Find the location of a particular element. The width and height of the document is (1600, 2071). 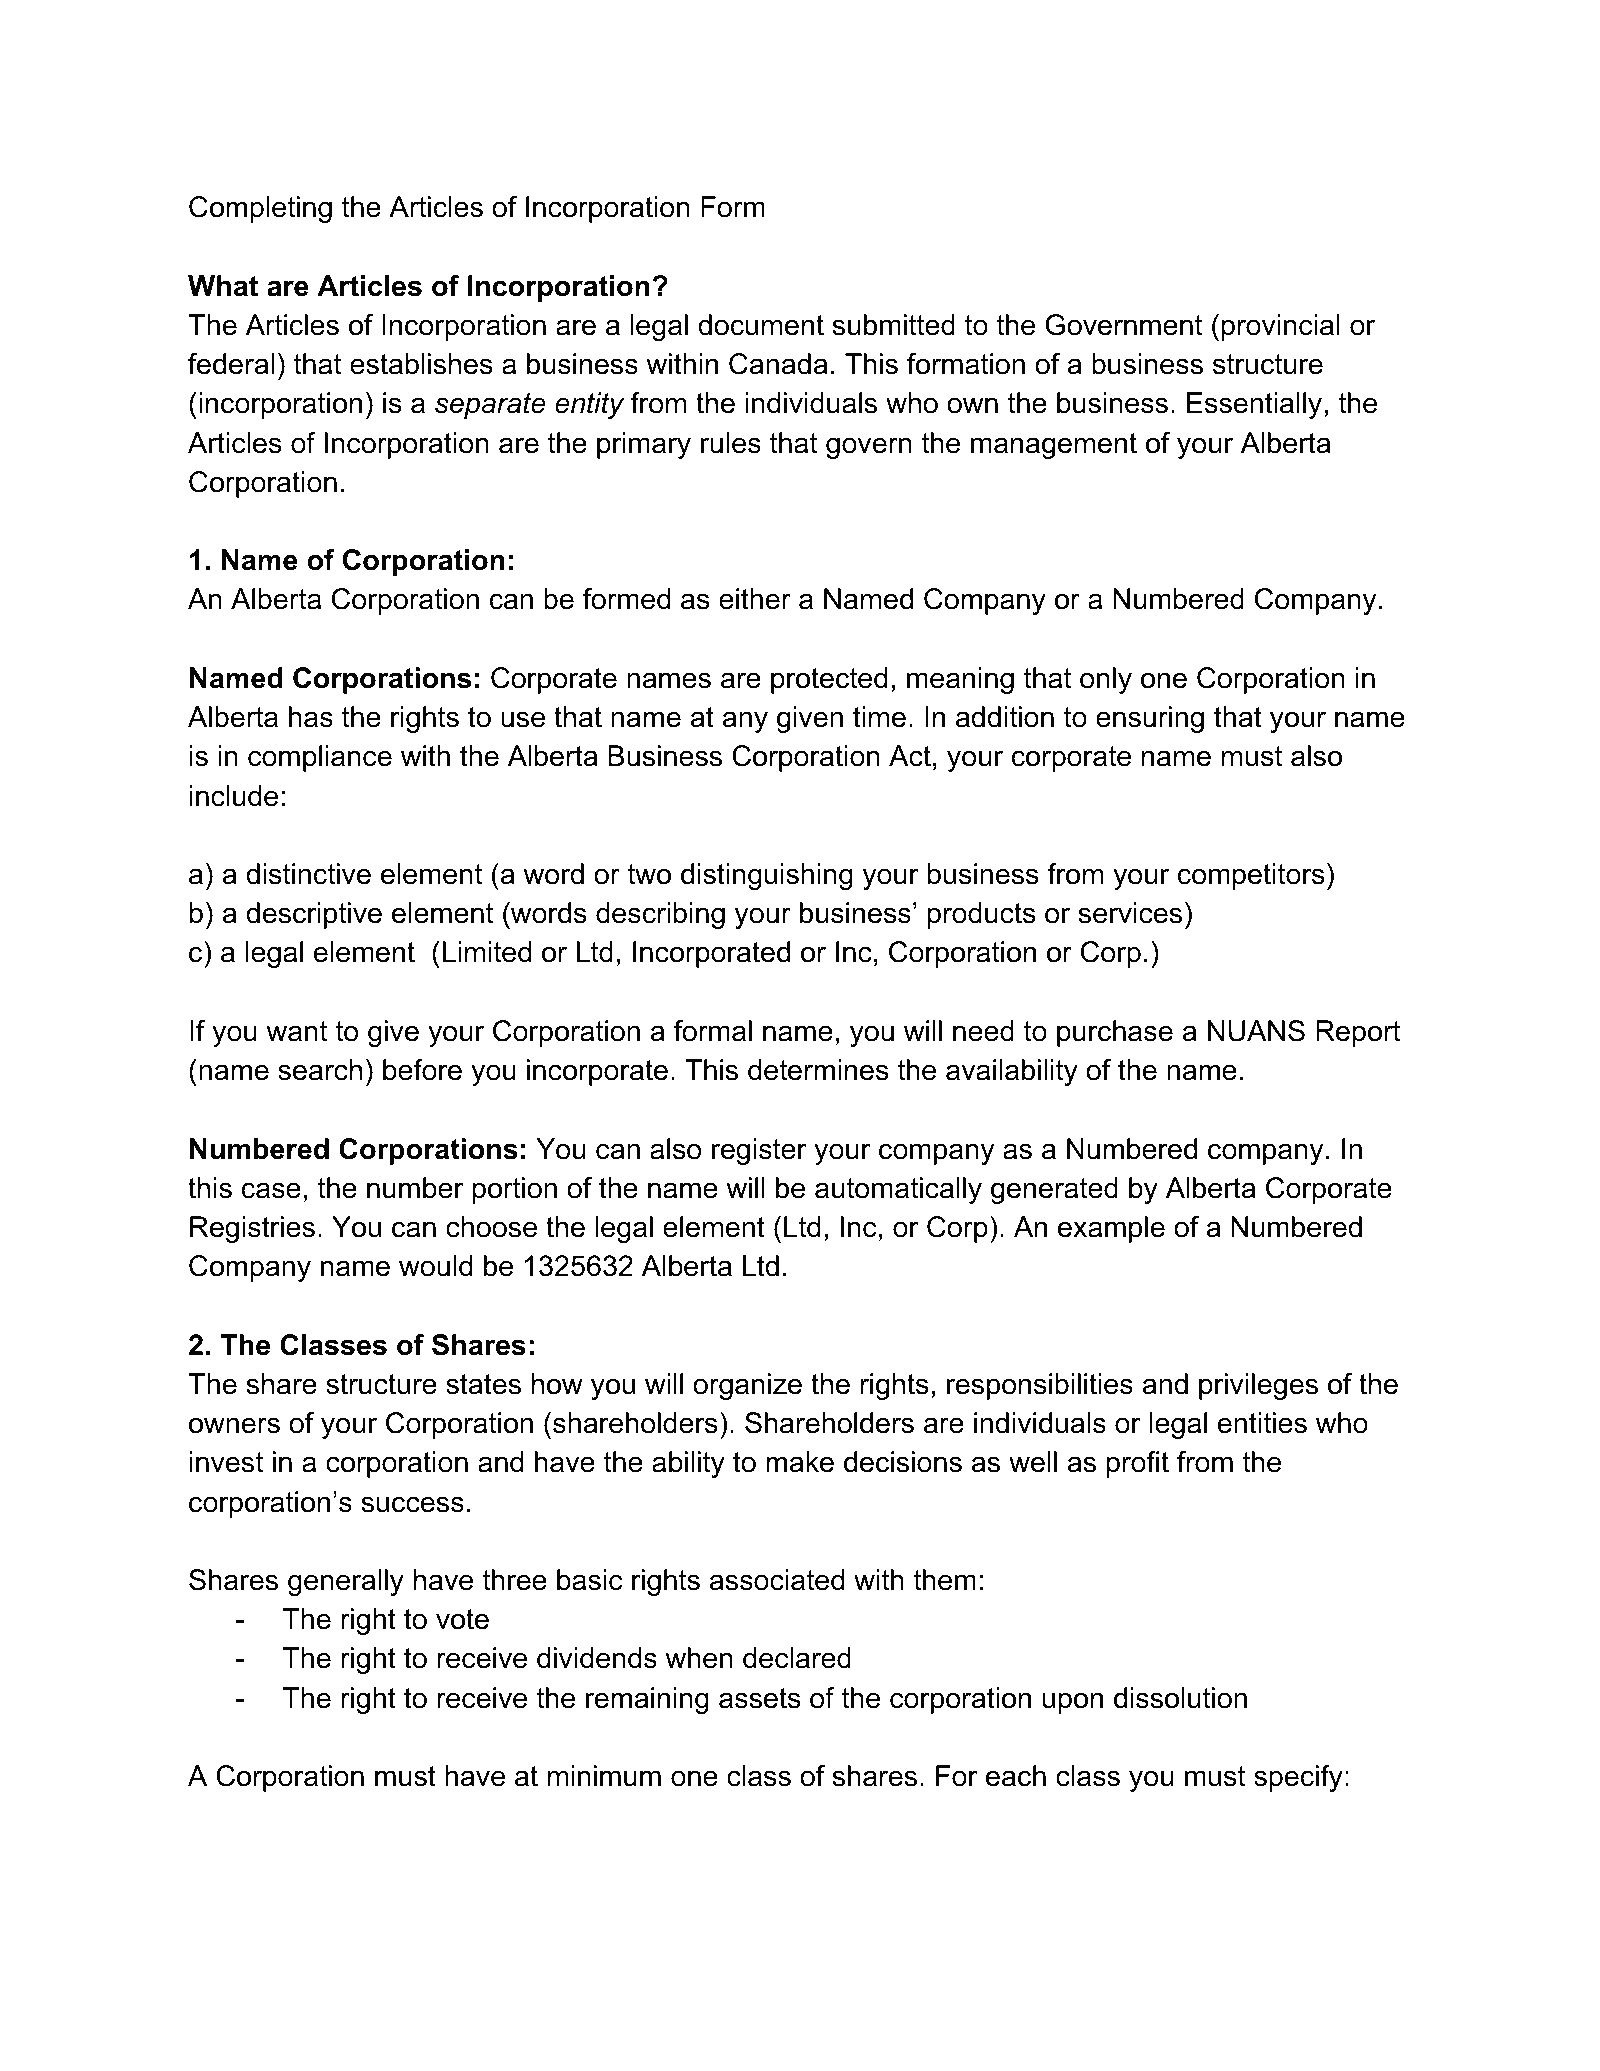

vote is located at coordinates (462, 1619).
